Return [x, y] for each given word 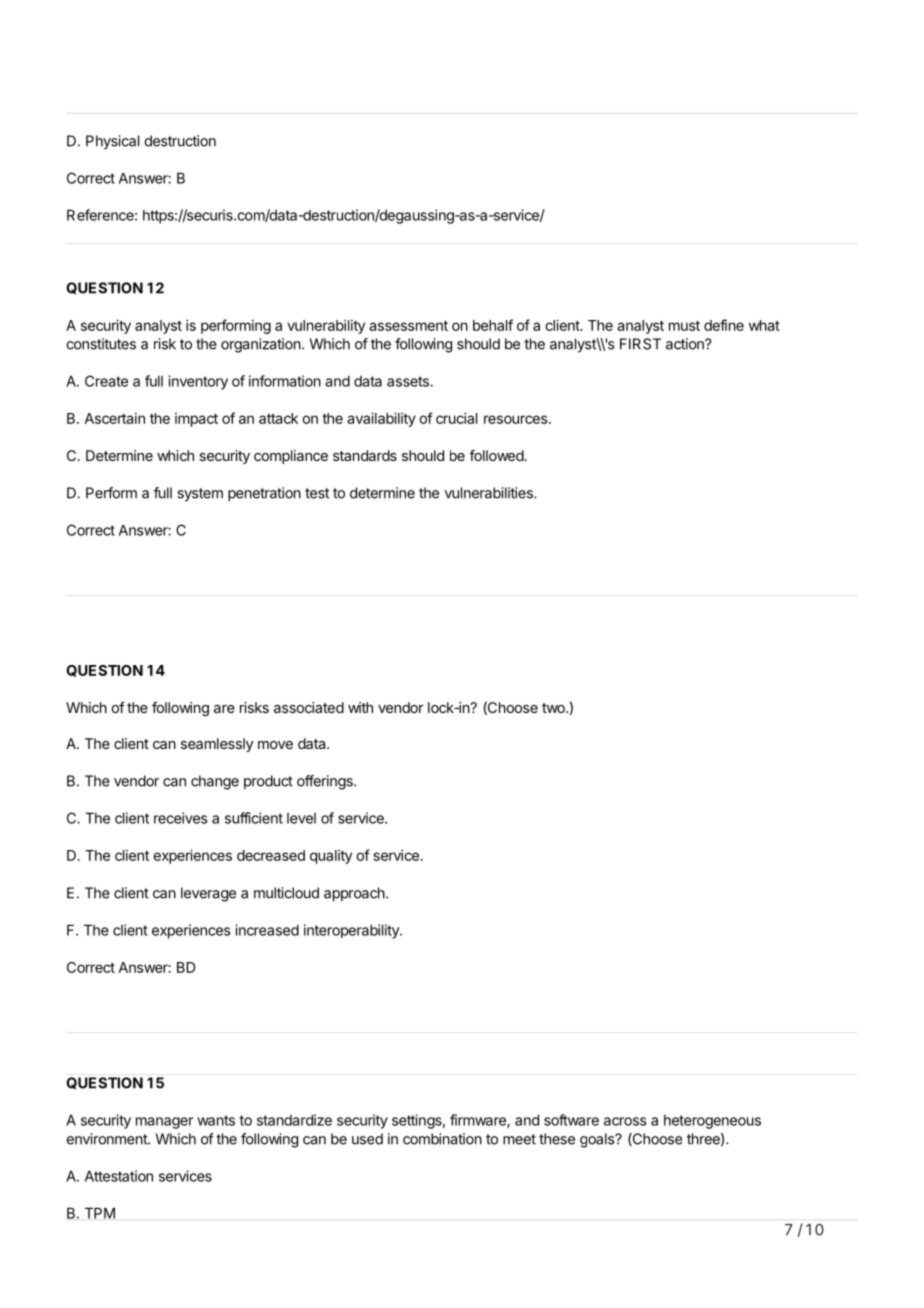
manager [164, 1123]
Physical [112, 142]
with [360, 707]
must [684, 325]
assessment [408, 325]
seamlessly [217, 745]
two [554, 708]
